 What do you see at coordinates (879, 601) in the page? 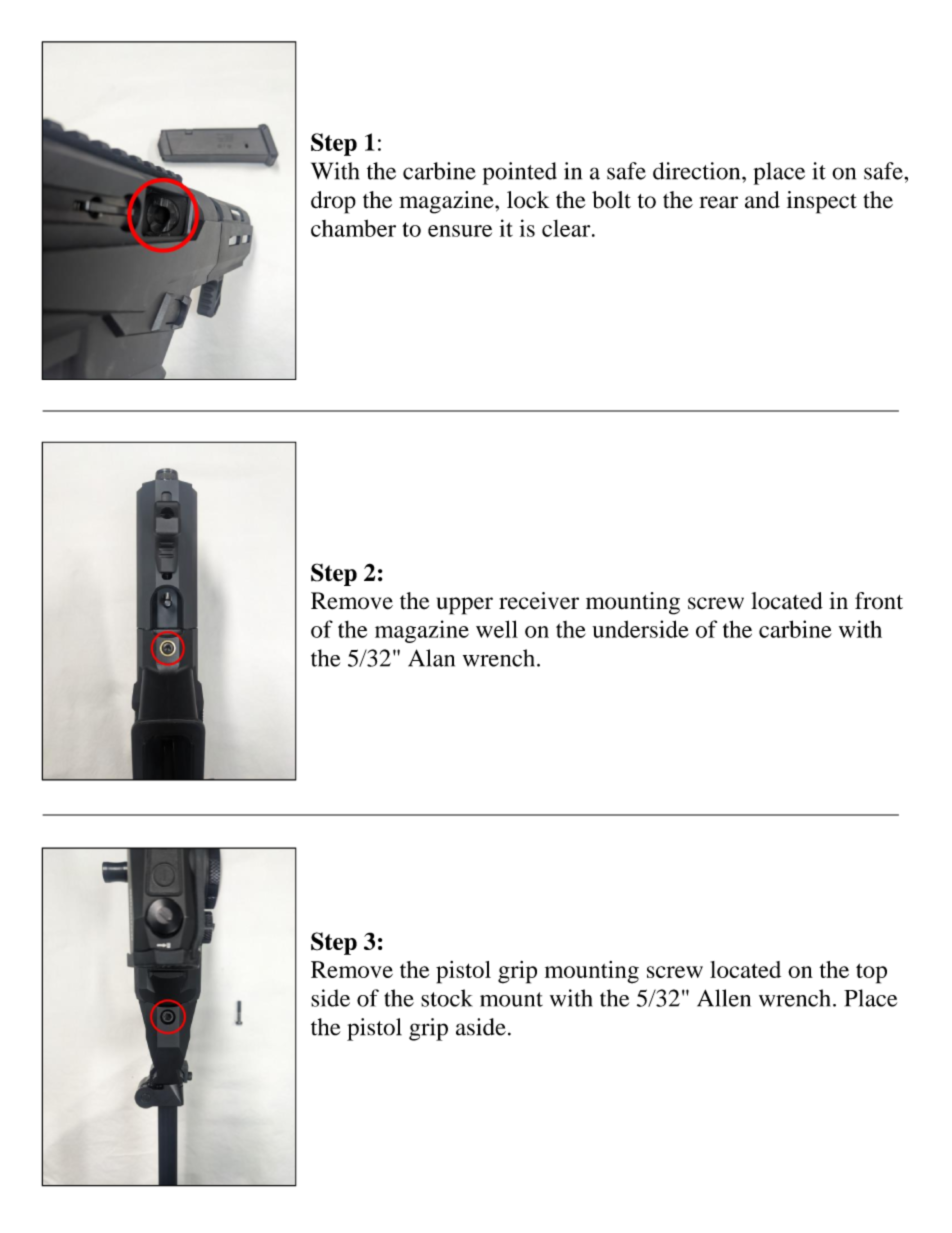
I see `front` at bounding box center [879, 601].
